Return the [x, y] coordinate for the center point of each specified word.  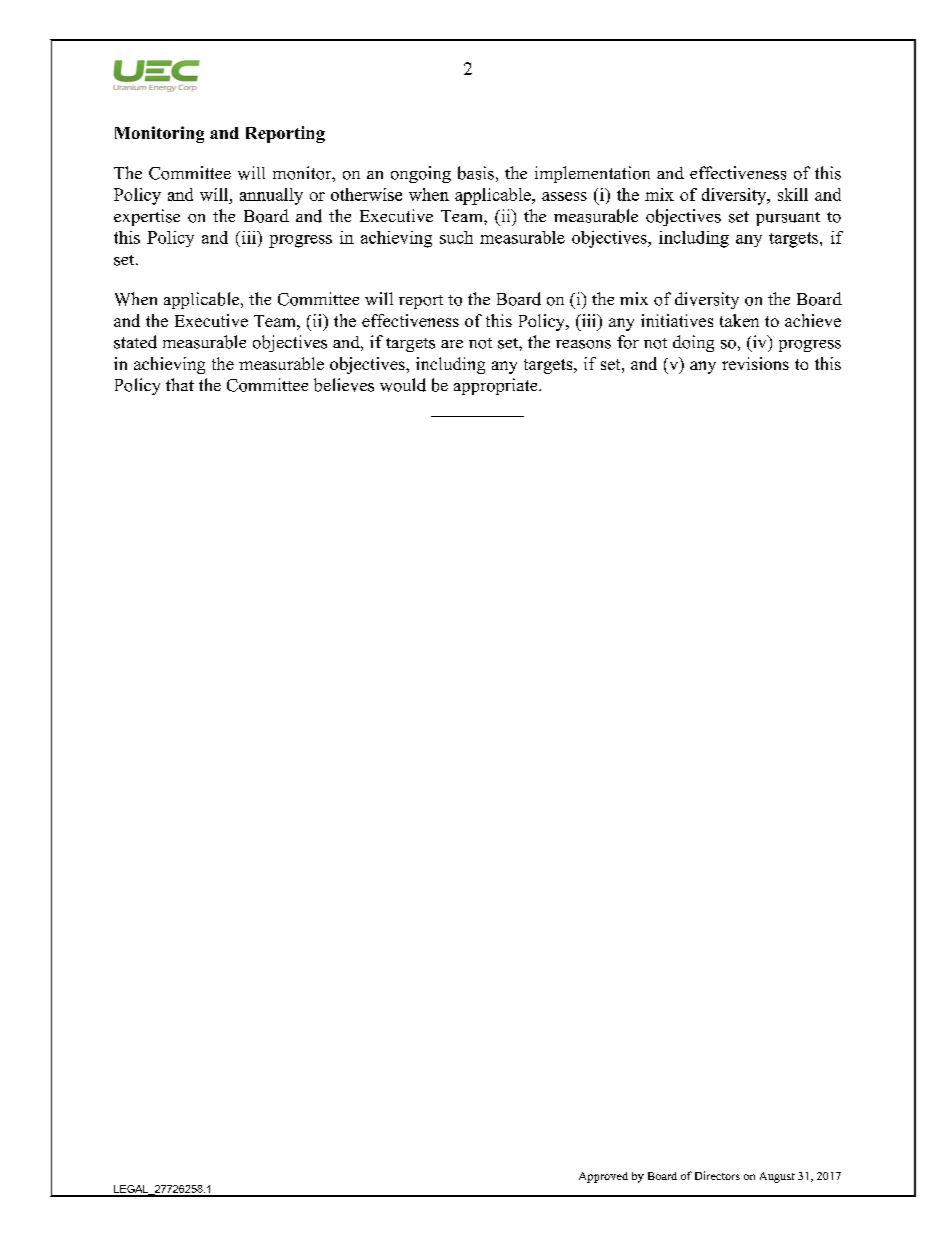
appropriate [497, 386]
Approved [603, 1177]
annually [271, 196]
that [180, 384]
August [777, 1177]
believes [344, 385]
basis [476, 173]
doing [693, 343]
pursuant [788, 219]
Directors [717, 1175]
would [403, 385]
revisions [755, 363]
